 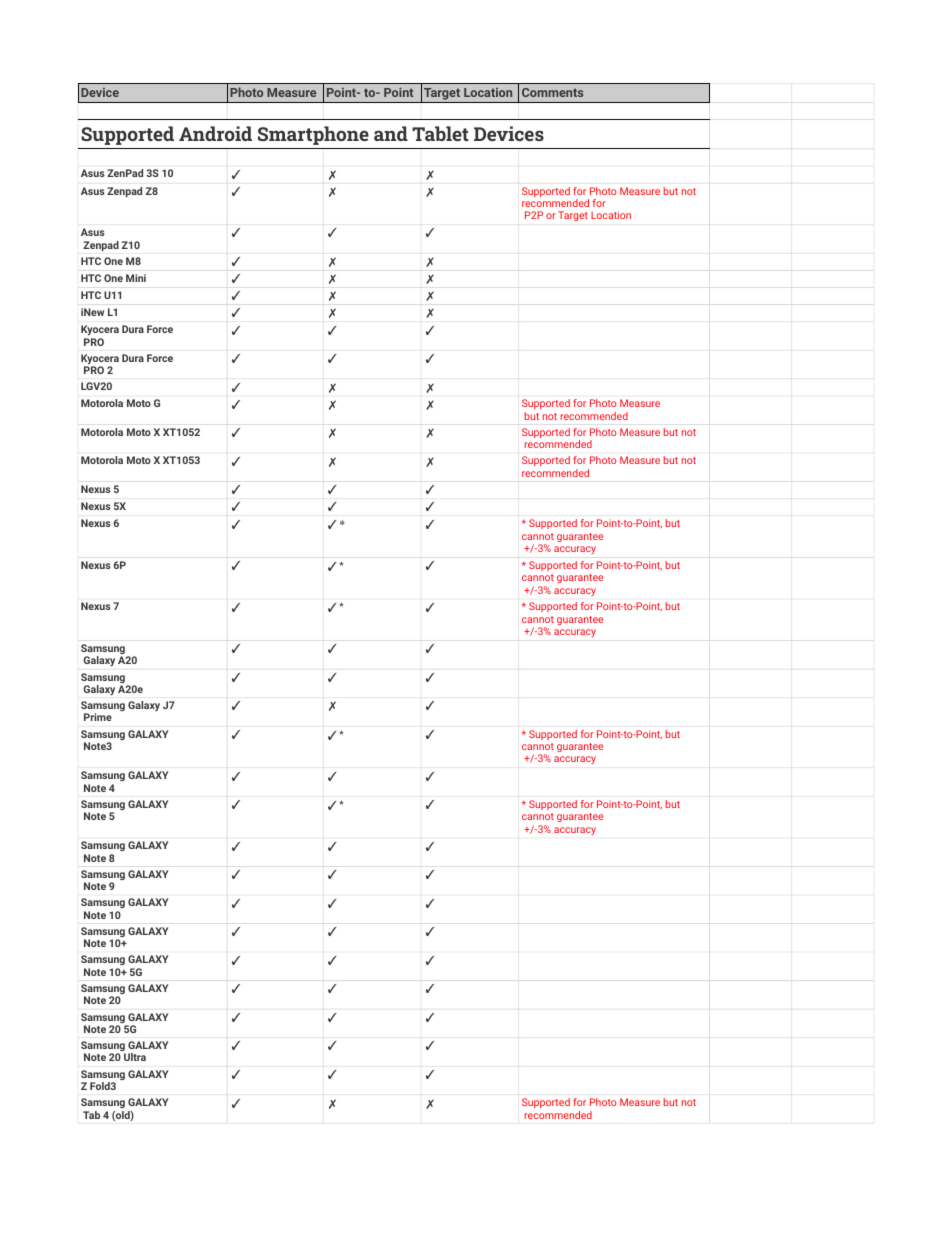 I want to click on Smartphone, so click(x=313, y=135).
